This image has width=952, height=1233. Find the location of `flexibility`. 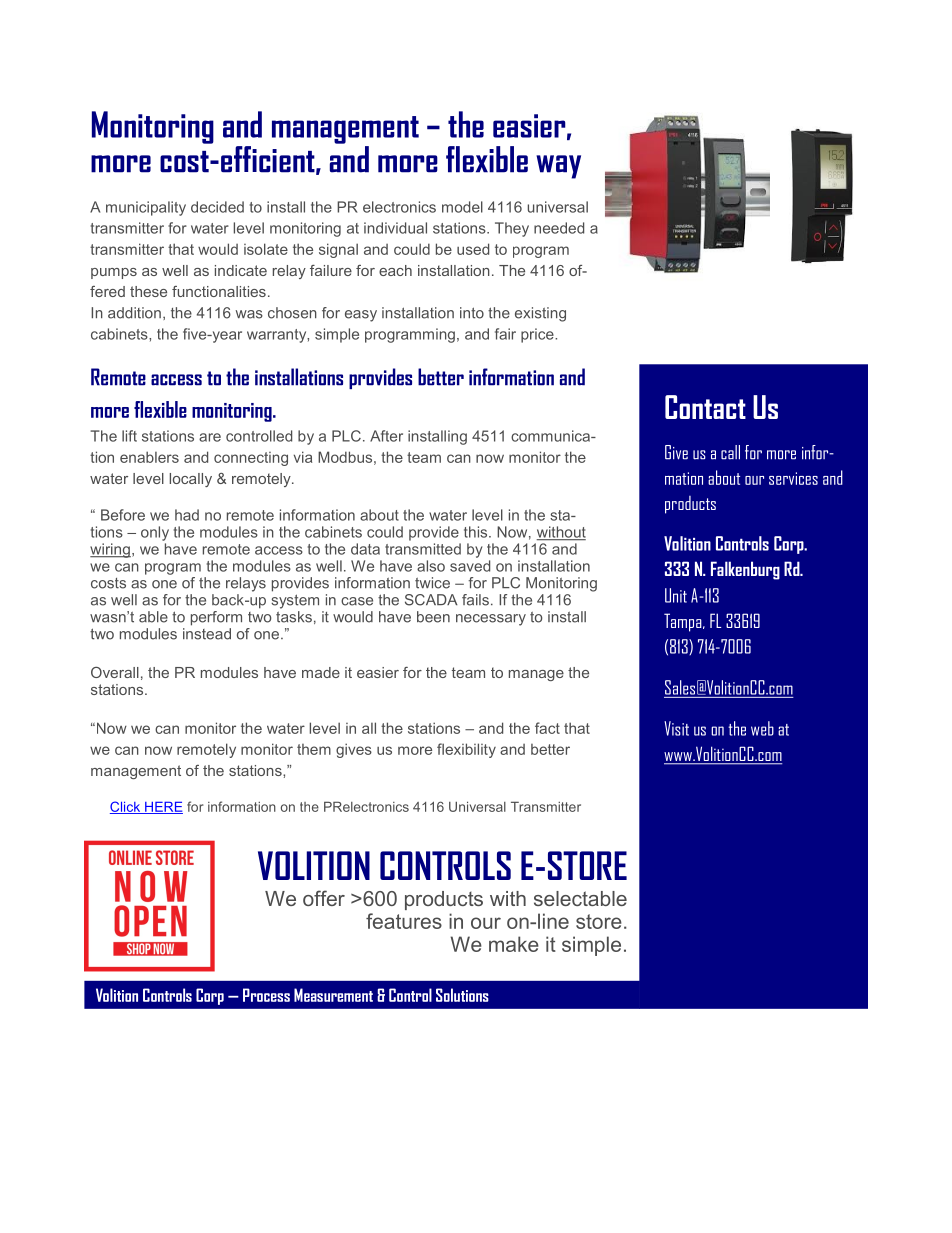

flexibility is located at coordinates (466, 750).
